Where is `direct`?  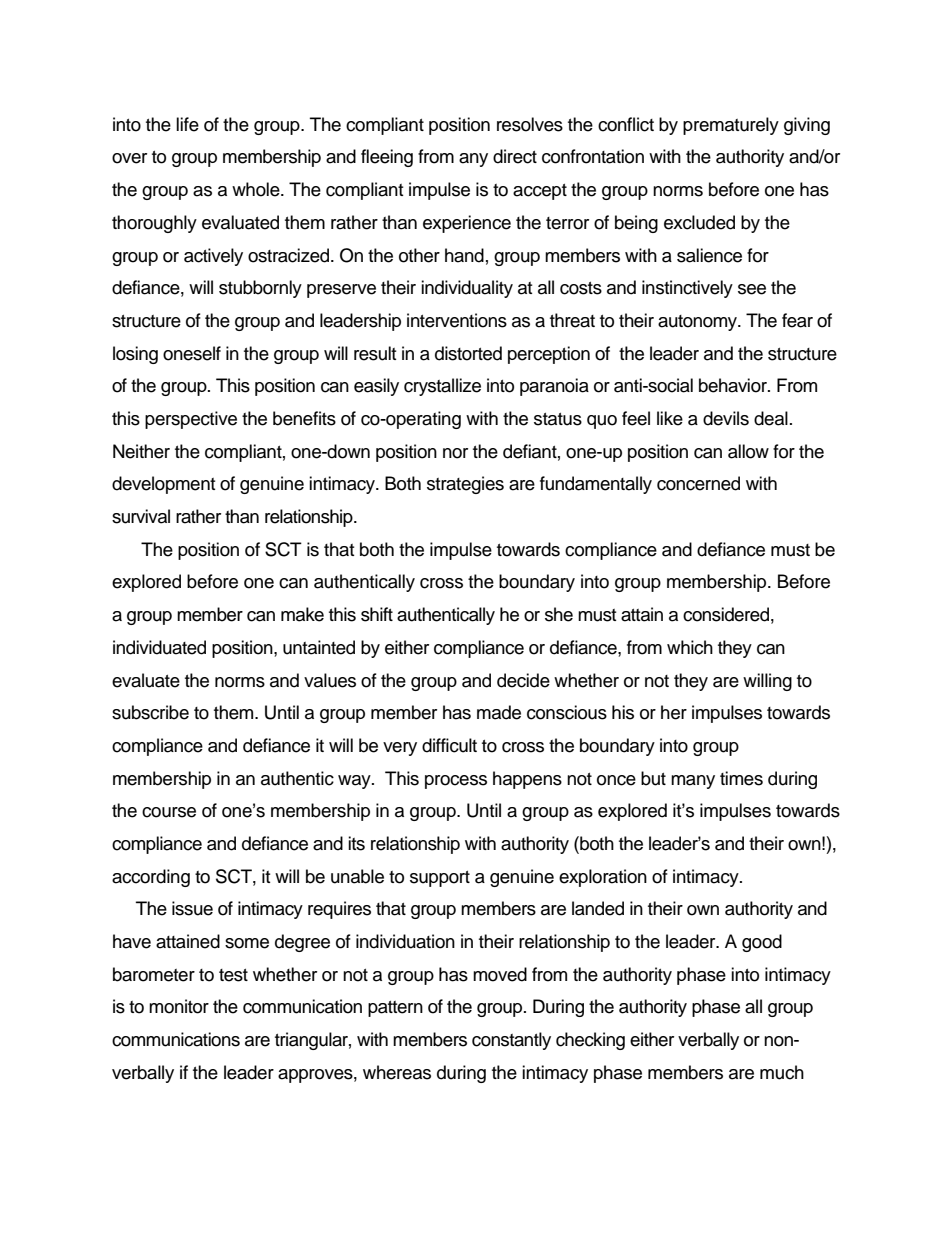
direct is located at coordinates (515, 156).
